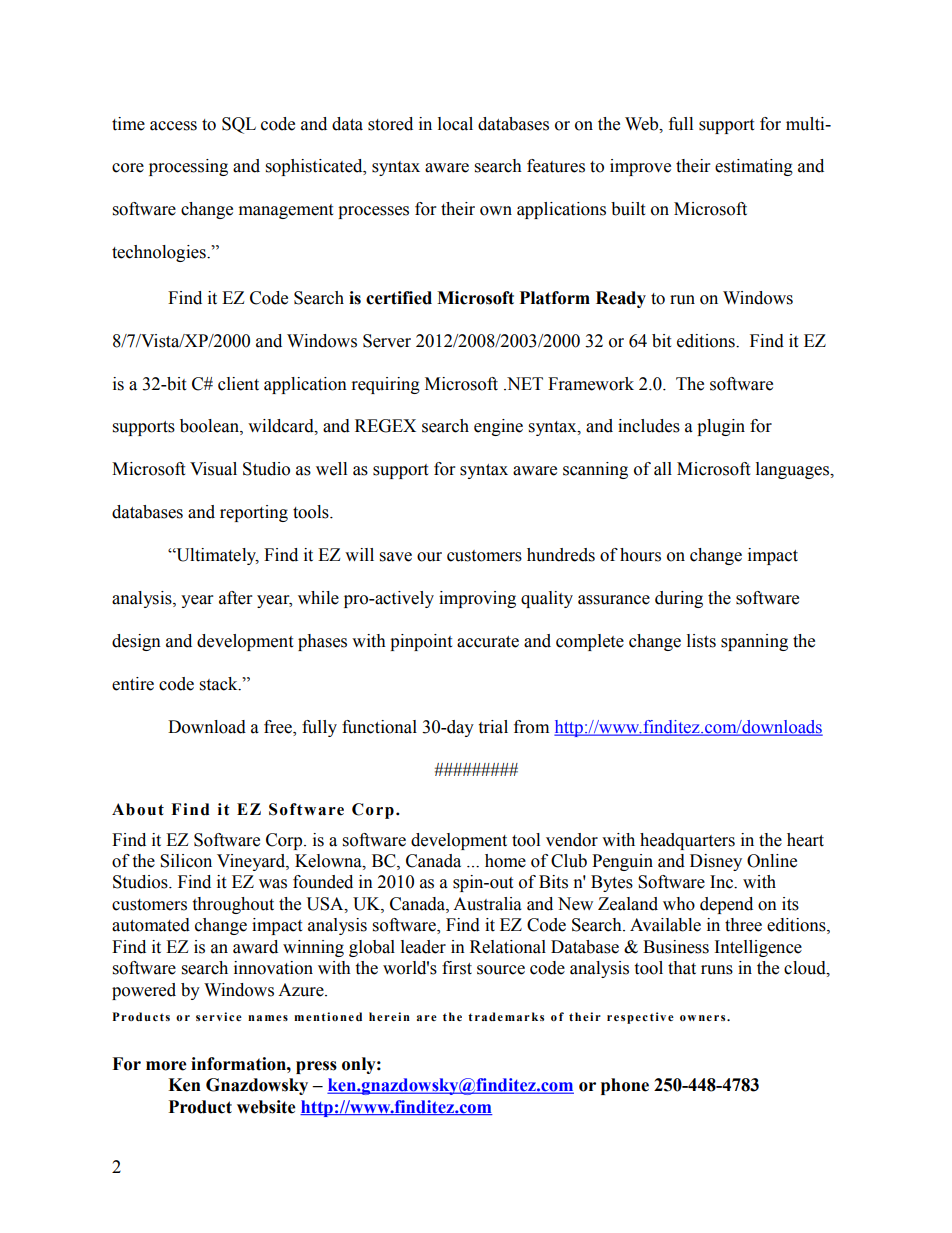  I want to click on SQL, so click(239, 125).
